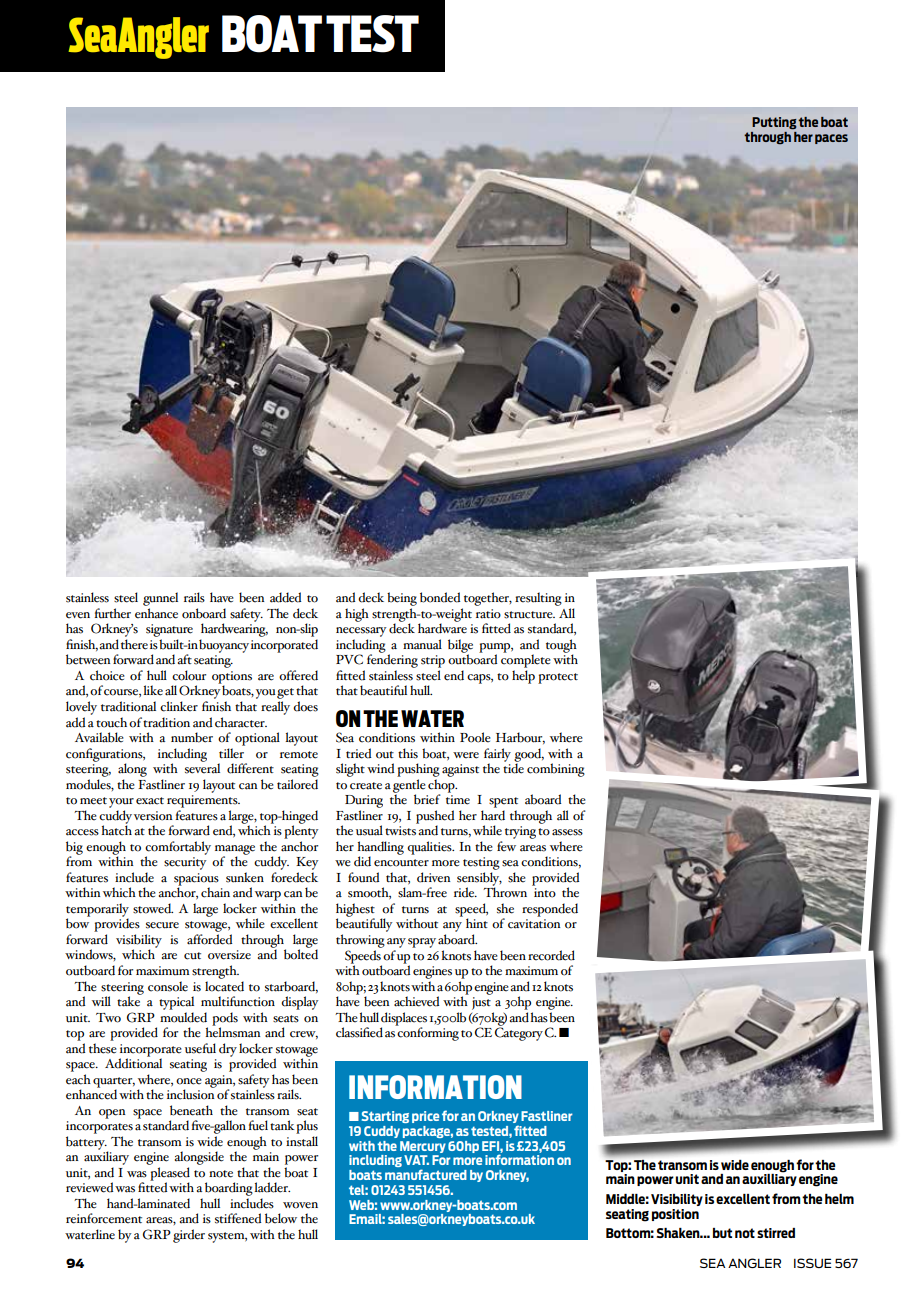 The image size is (924, 1308). I want to click on exact, so click(150, 801).
